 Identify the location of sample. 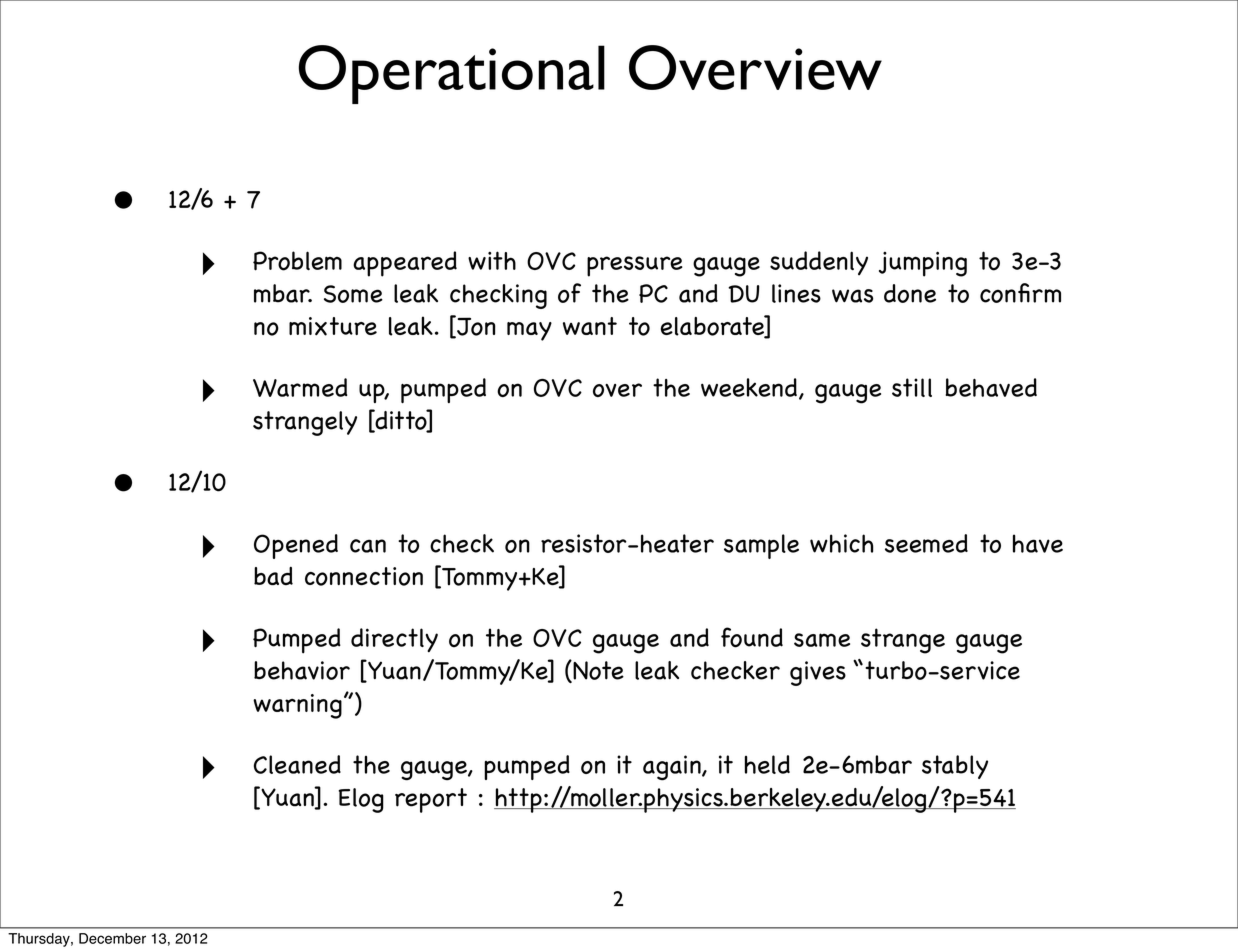
(761, 546).
